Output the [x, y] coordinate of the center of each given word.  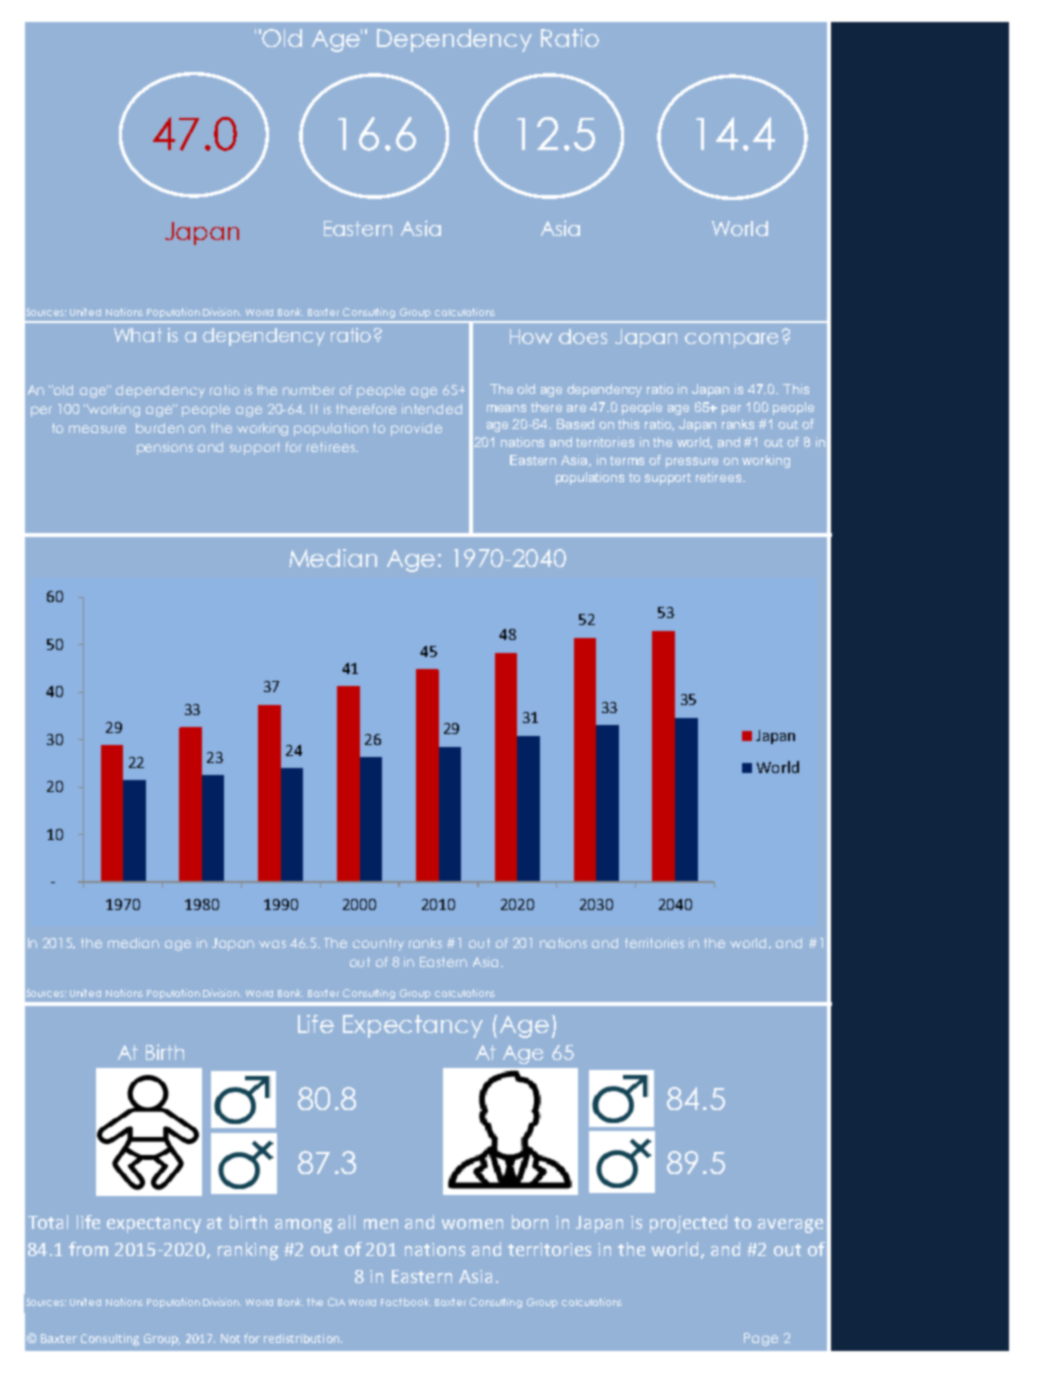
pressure [692, 462]
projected [688, 1224]
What [138, 335]
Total [48, 1222]
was [272, 944]
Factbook [406, 1302]
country [378, 944]
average [790, 1226]
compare [731, 340]
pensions [165, 448]
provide [416, 429]
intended [432, 409]
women [472, 1224]
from [88, 1249]
